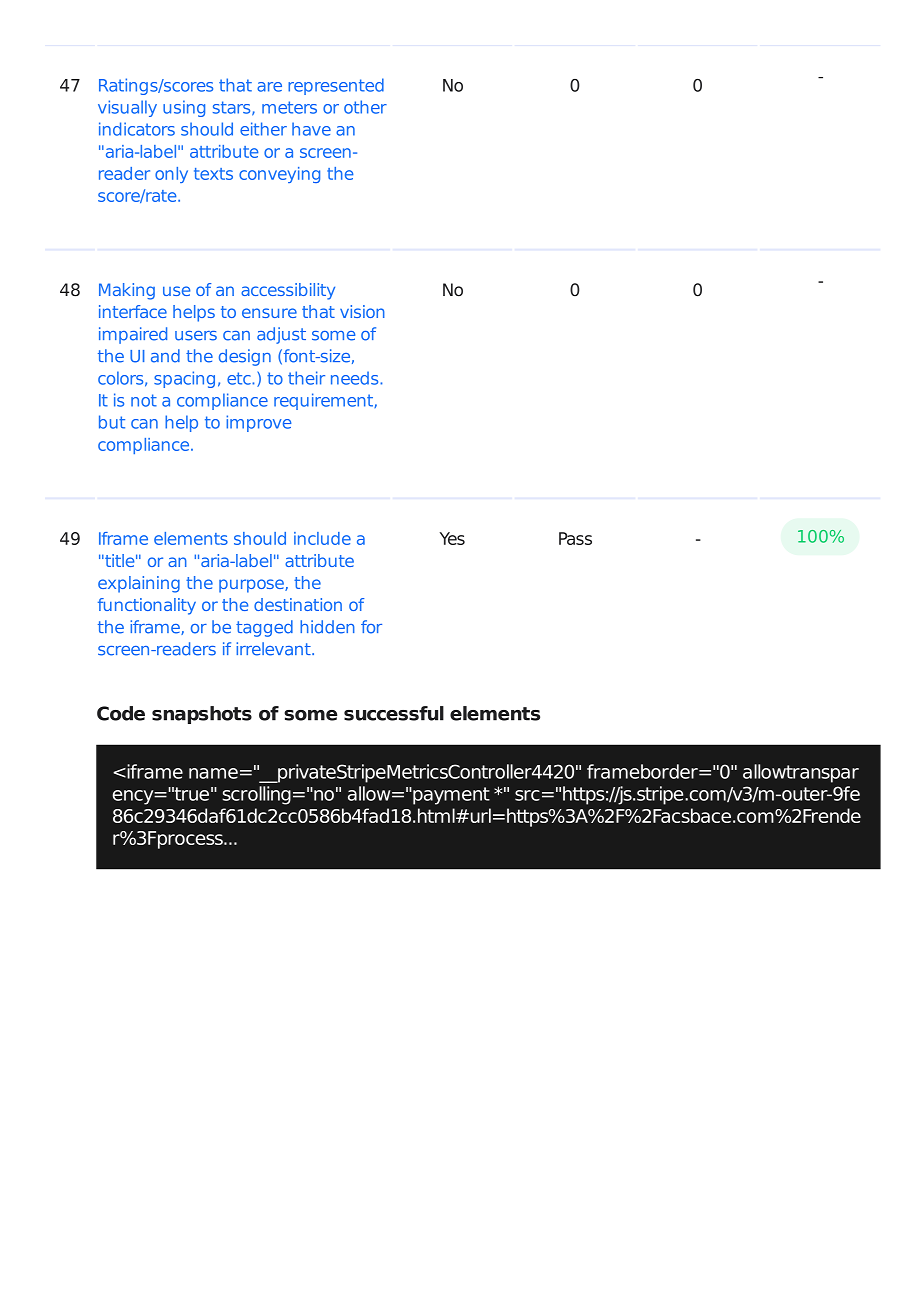 Image resolution: width=924 pixels, height=1308 pixels. What do you see at coordinates (184, 108) in the screenshot?
I see `using` at bounding box center [184, 108].
